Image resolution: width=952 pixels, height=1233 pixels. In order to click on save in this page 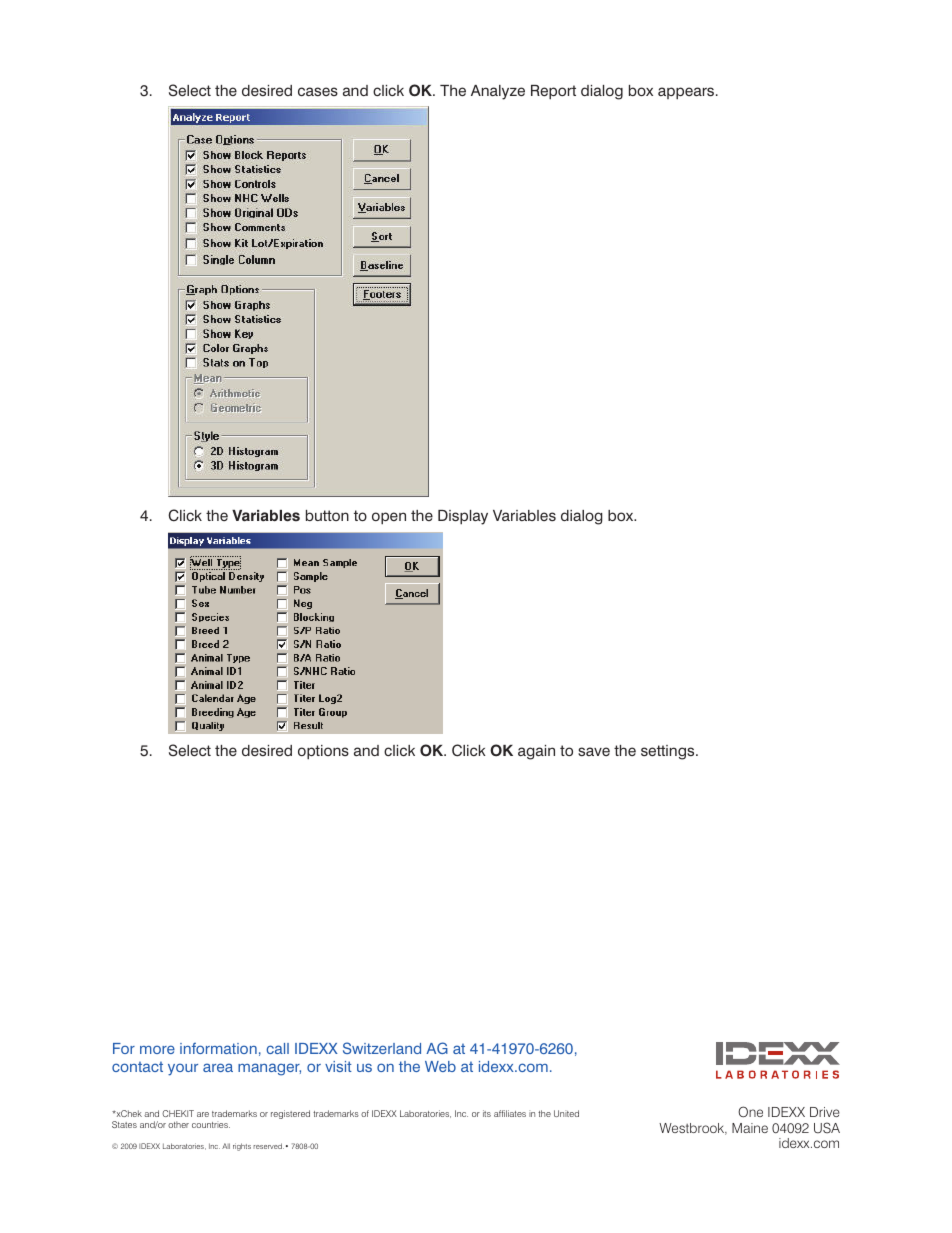, I will do `click(594, 751)`.
